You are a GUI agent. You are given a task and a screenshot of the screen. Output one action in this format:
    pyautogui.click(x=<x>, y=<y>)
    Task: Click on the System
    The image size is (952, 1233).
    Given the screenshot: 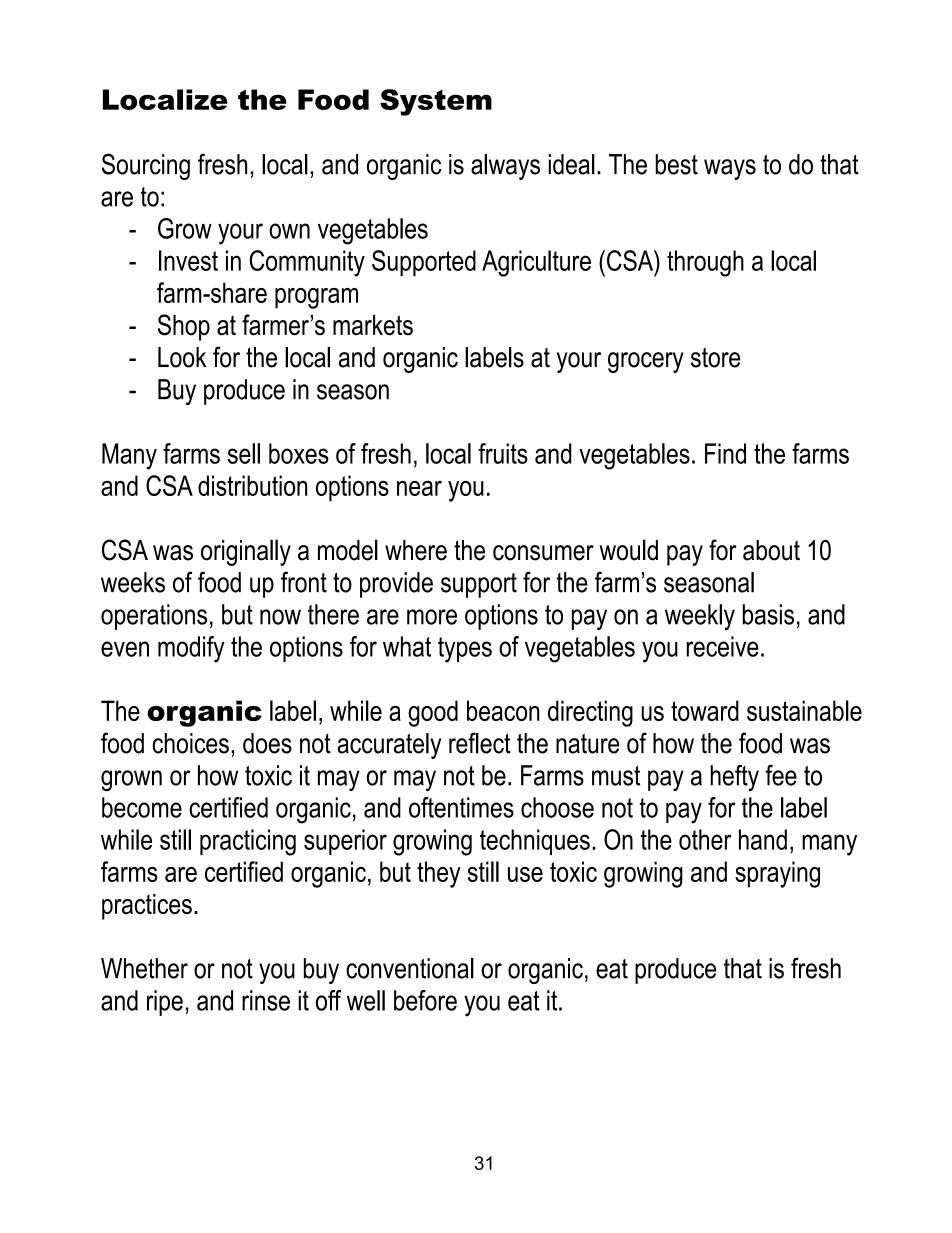 What is the action you would take?
    pyautogui.click(x=436, y=102)
